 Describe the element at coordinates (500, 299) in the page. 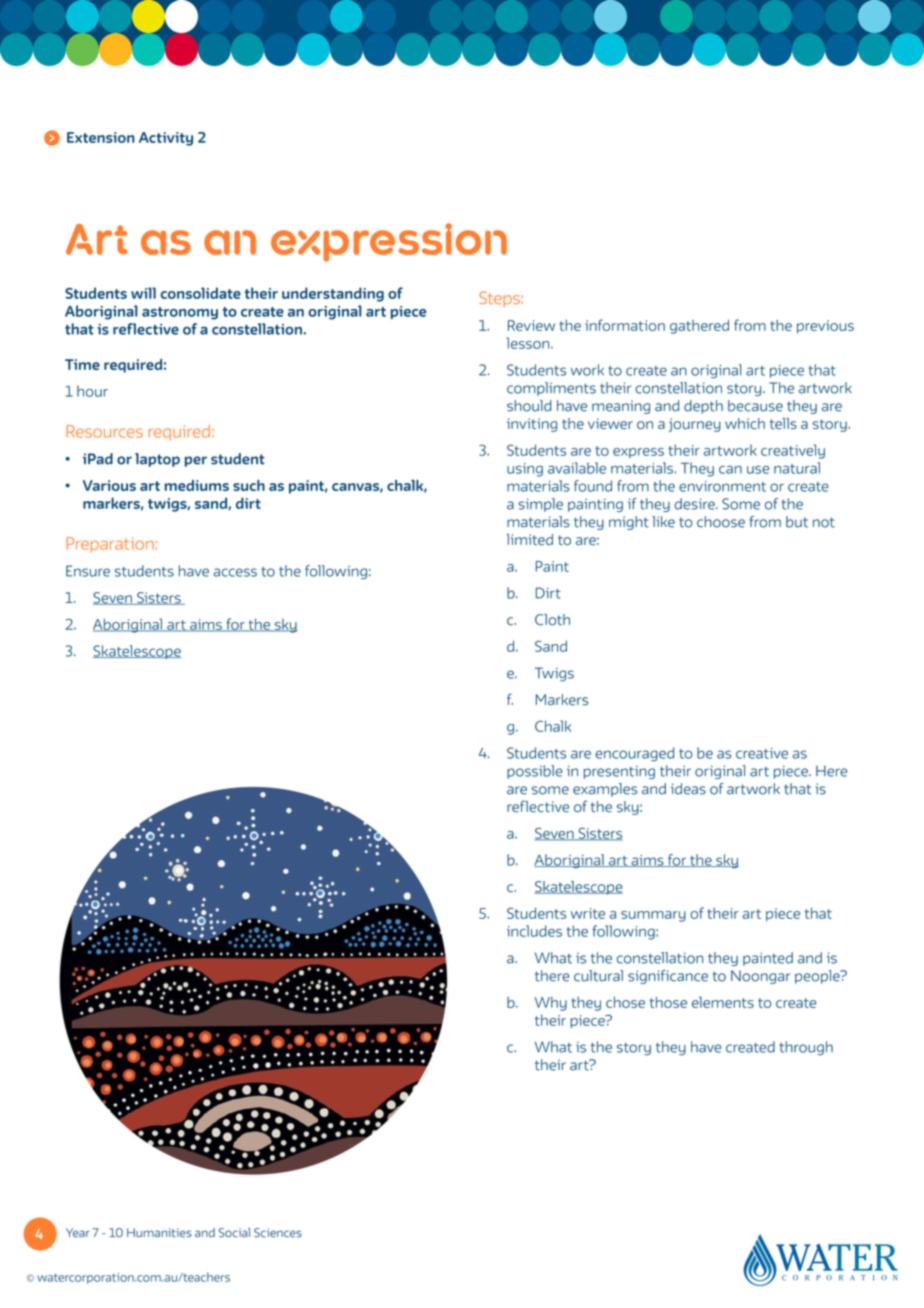

I see `Steps` at that location.
